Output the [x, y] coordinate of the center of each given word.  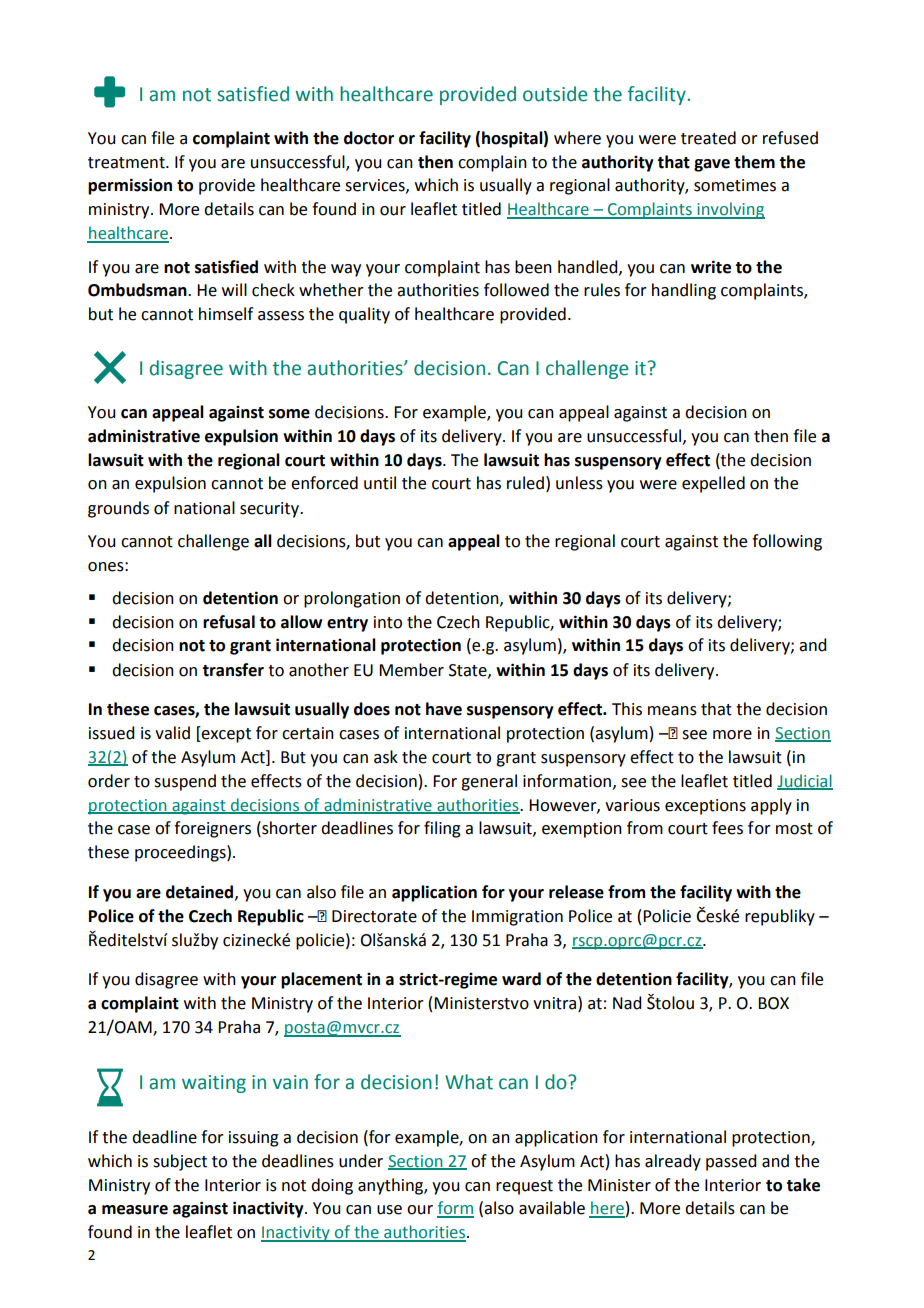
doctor [369, 138]
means [672, 711]
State [469, 671]
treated [708, 138]
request [524, 1187]
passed [731, 1162]
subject [180, 1162]
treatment [127, 163]
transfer [233, 670]
